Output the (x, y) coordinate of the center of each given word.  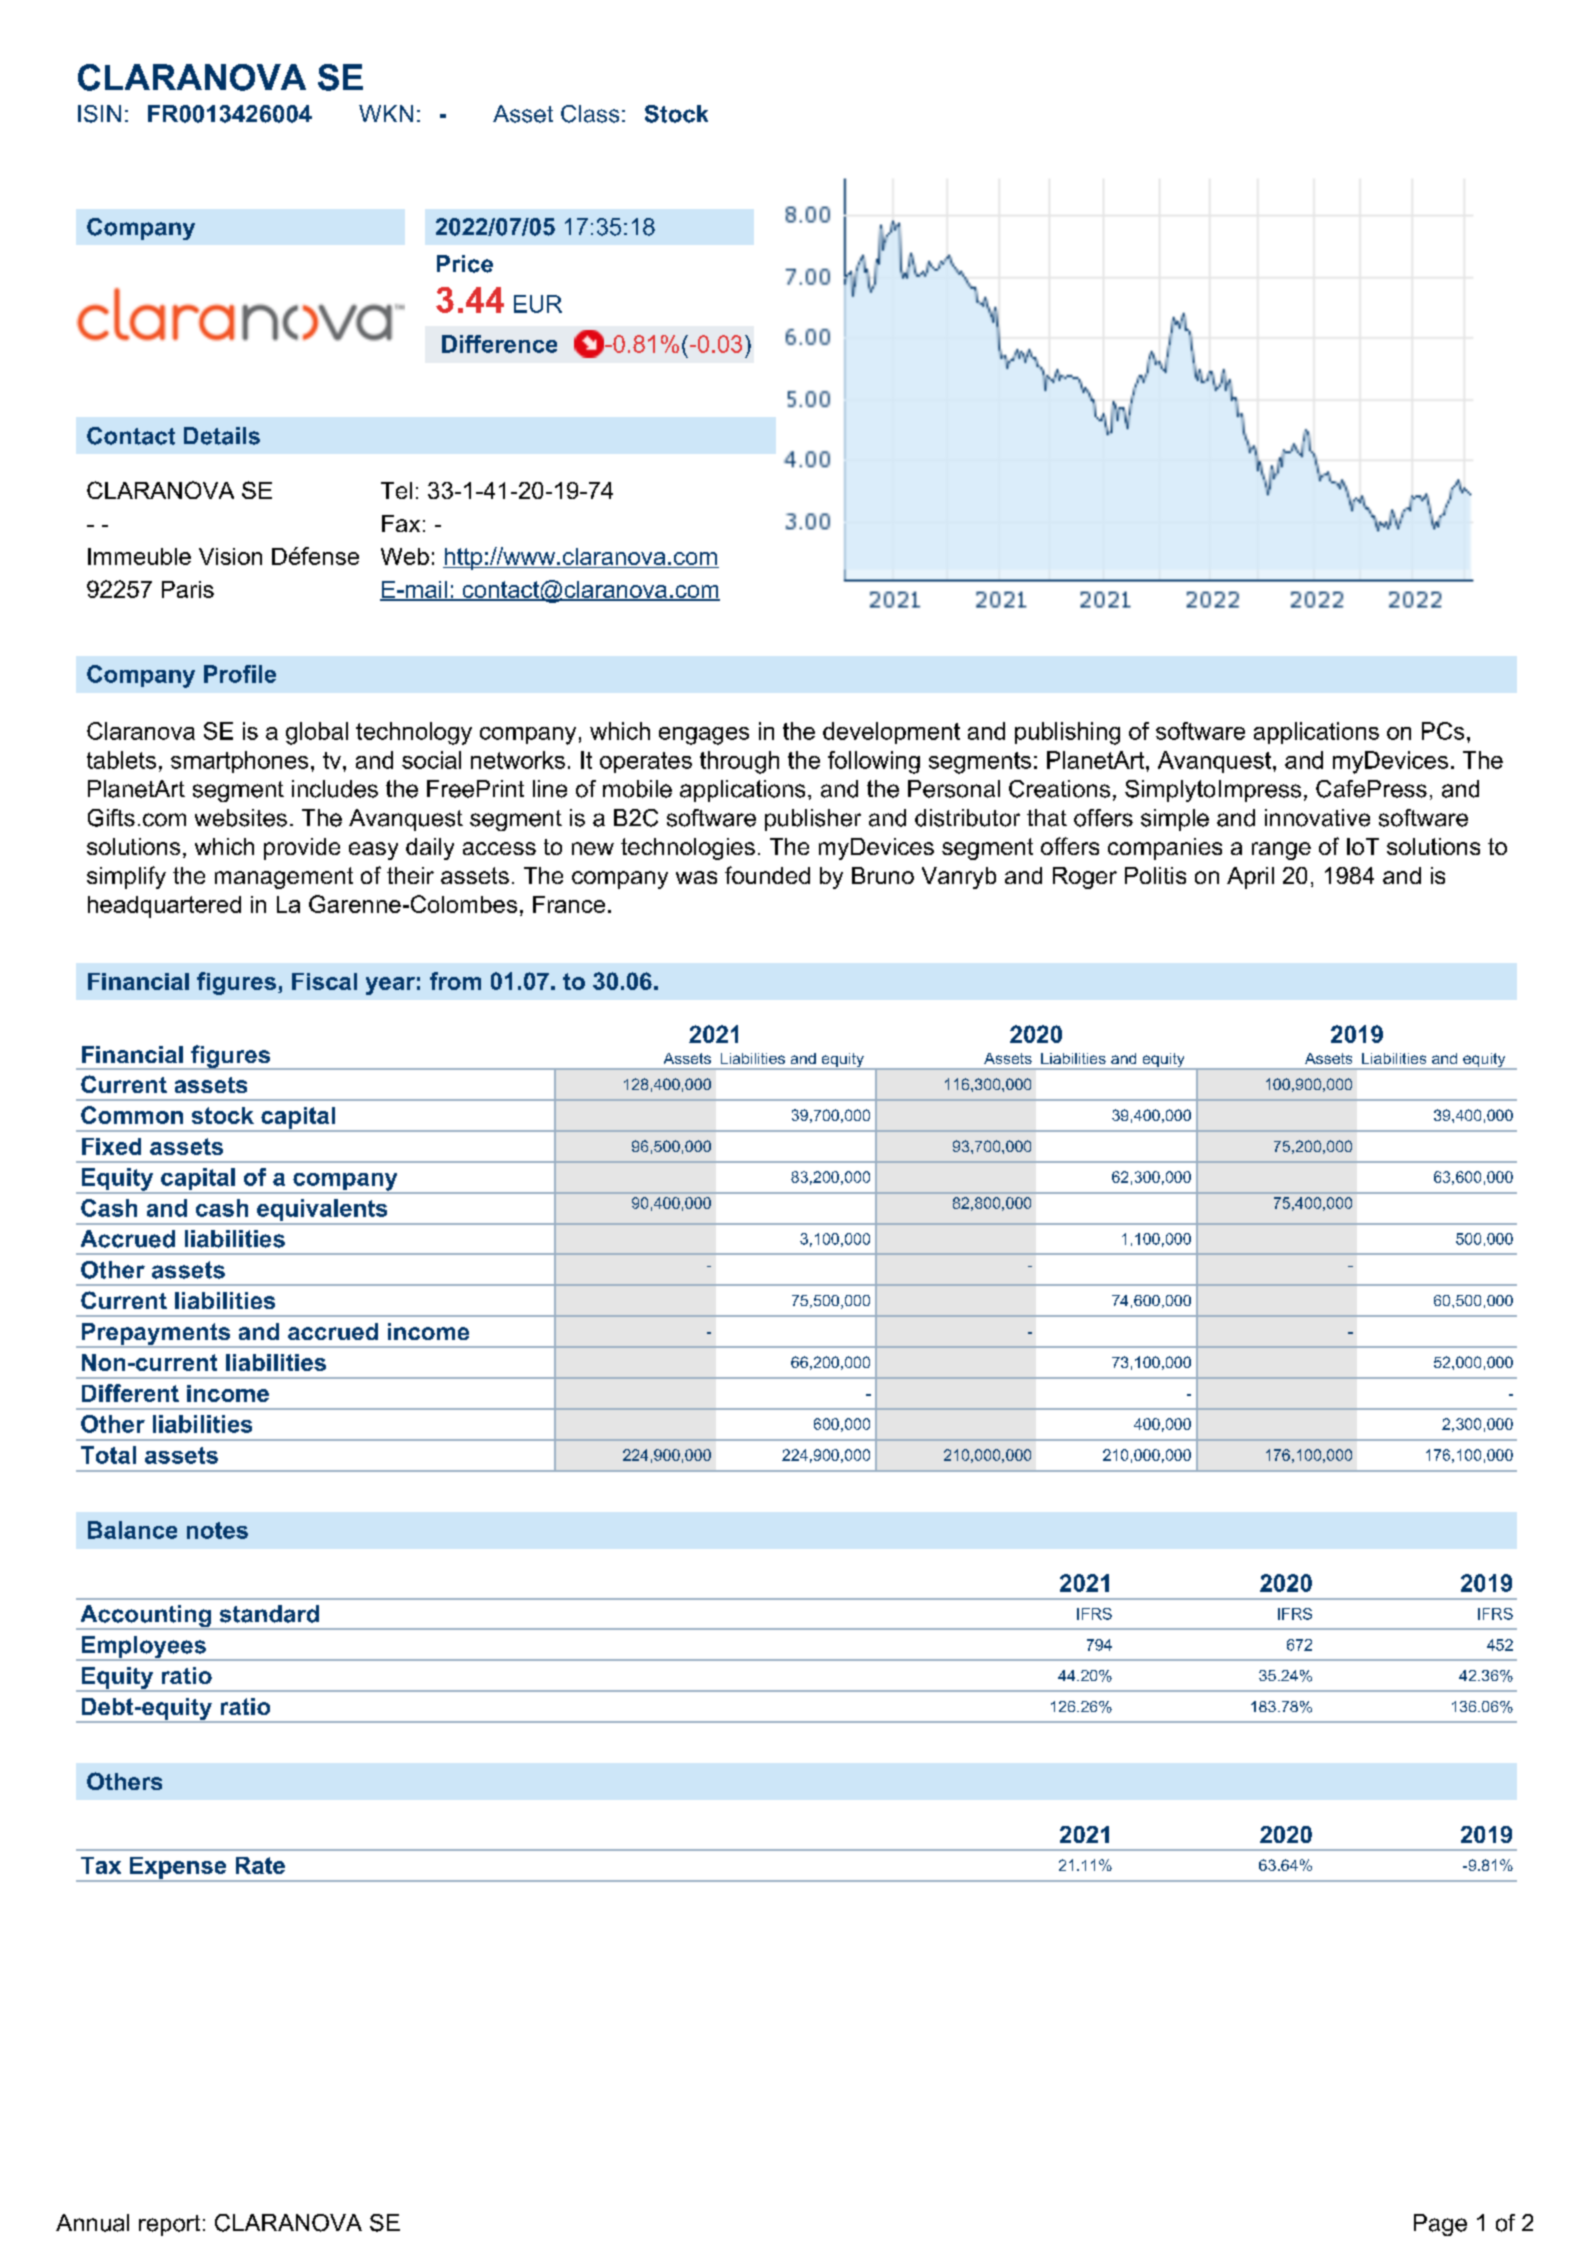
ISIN (99, 114)
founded (767, 875)
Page (1440, 2225)
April (1250, 878)
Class (590, 114)
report (169, 2225)
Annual (92, 2223)
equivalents (322, 1211)
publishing (1067, 733)
